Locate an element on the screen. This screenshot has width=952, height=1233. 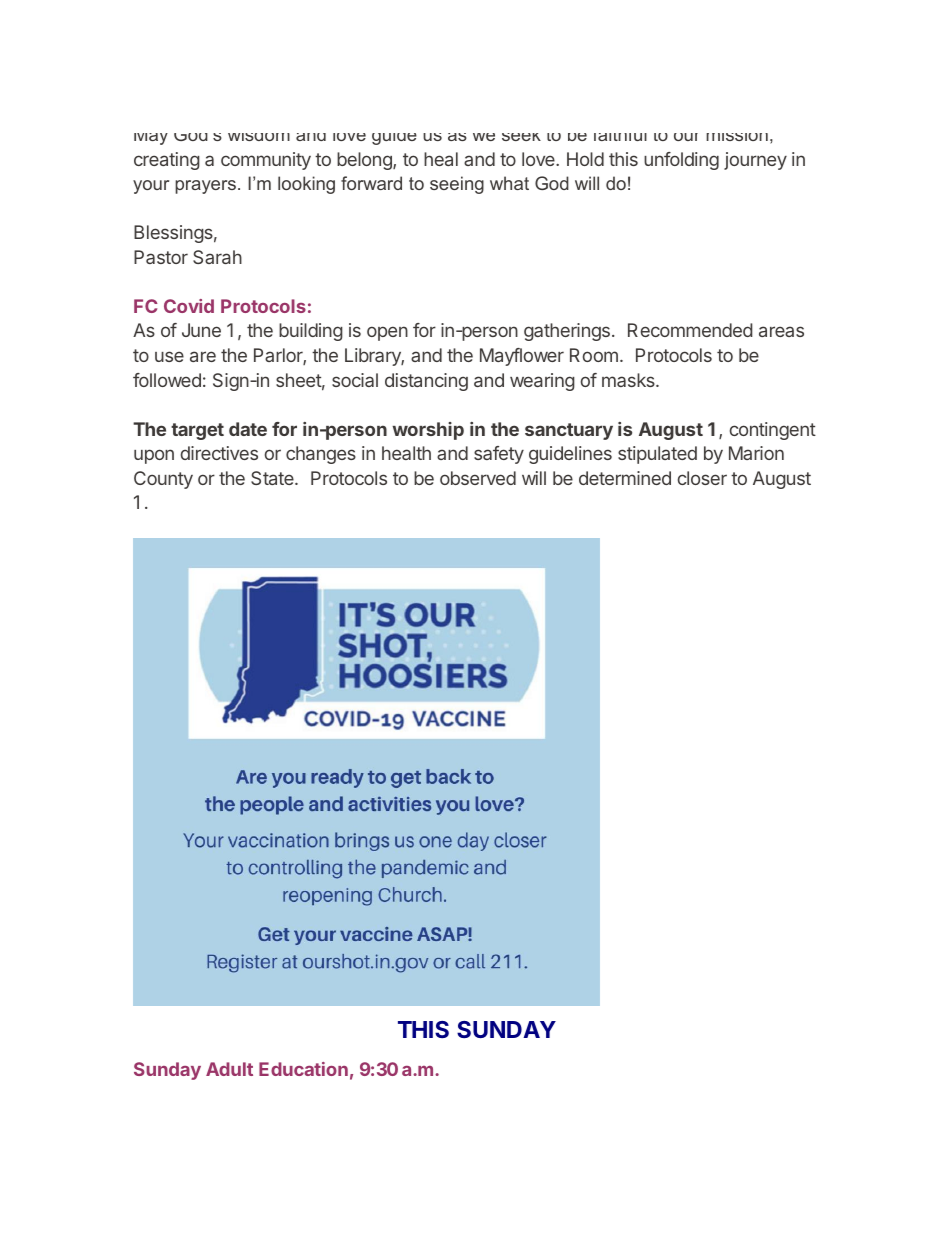
seeing is located at coordinates (457, 185).
